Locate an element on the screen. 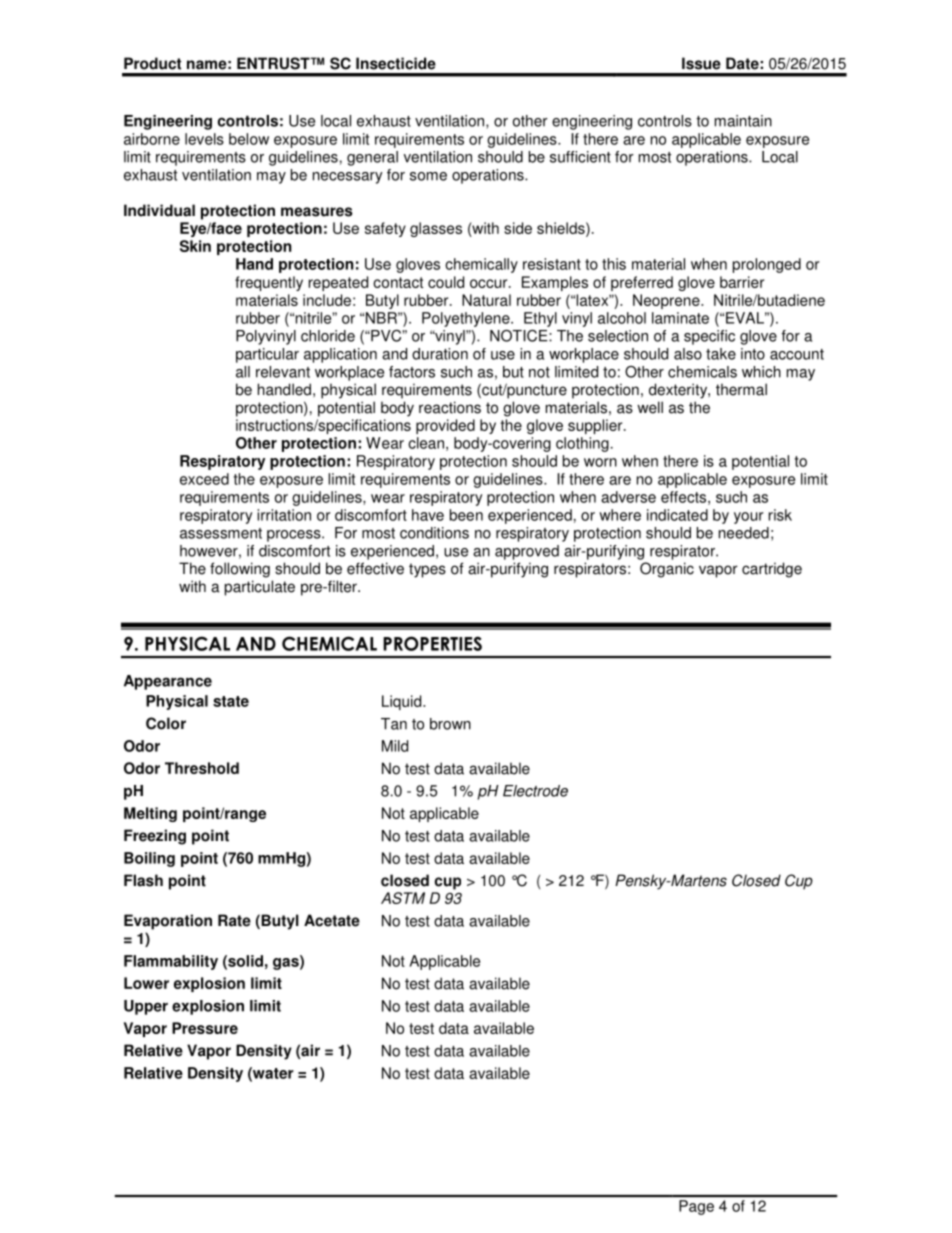 The width and height of the screenshot is (952, 1233). Page is located at coordinates (696, 1207).
